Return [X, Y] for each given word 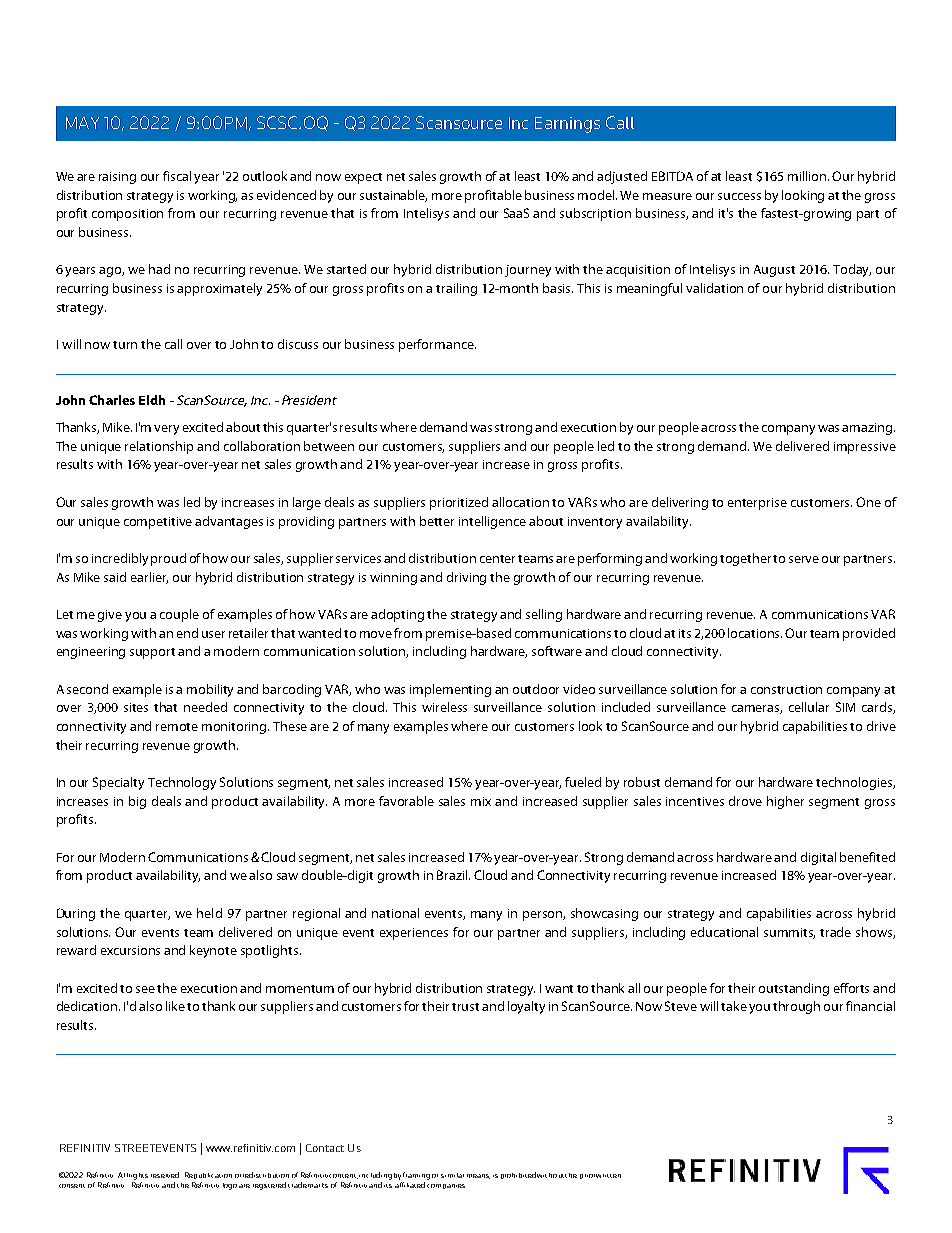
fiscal [177, 176]
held [209, 913]
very [166, 430]
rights [138, 1176]
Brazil [453, 875]
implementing [450, 690]
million [808, 176]
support [152, 653]
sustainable [393, 196]
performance [437, 345]
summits [789, 933]
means [478, 1176]
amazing [868, 429]
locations [755, 633]
